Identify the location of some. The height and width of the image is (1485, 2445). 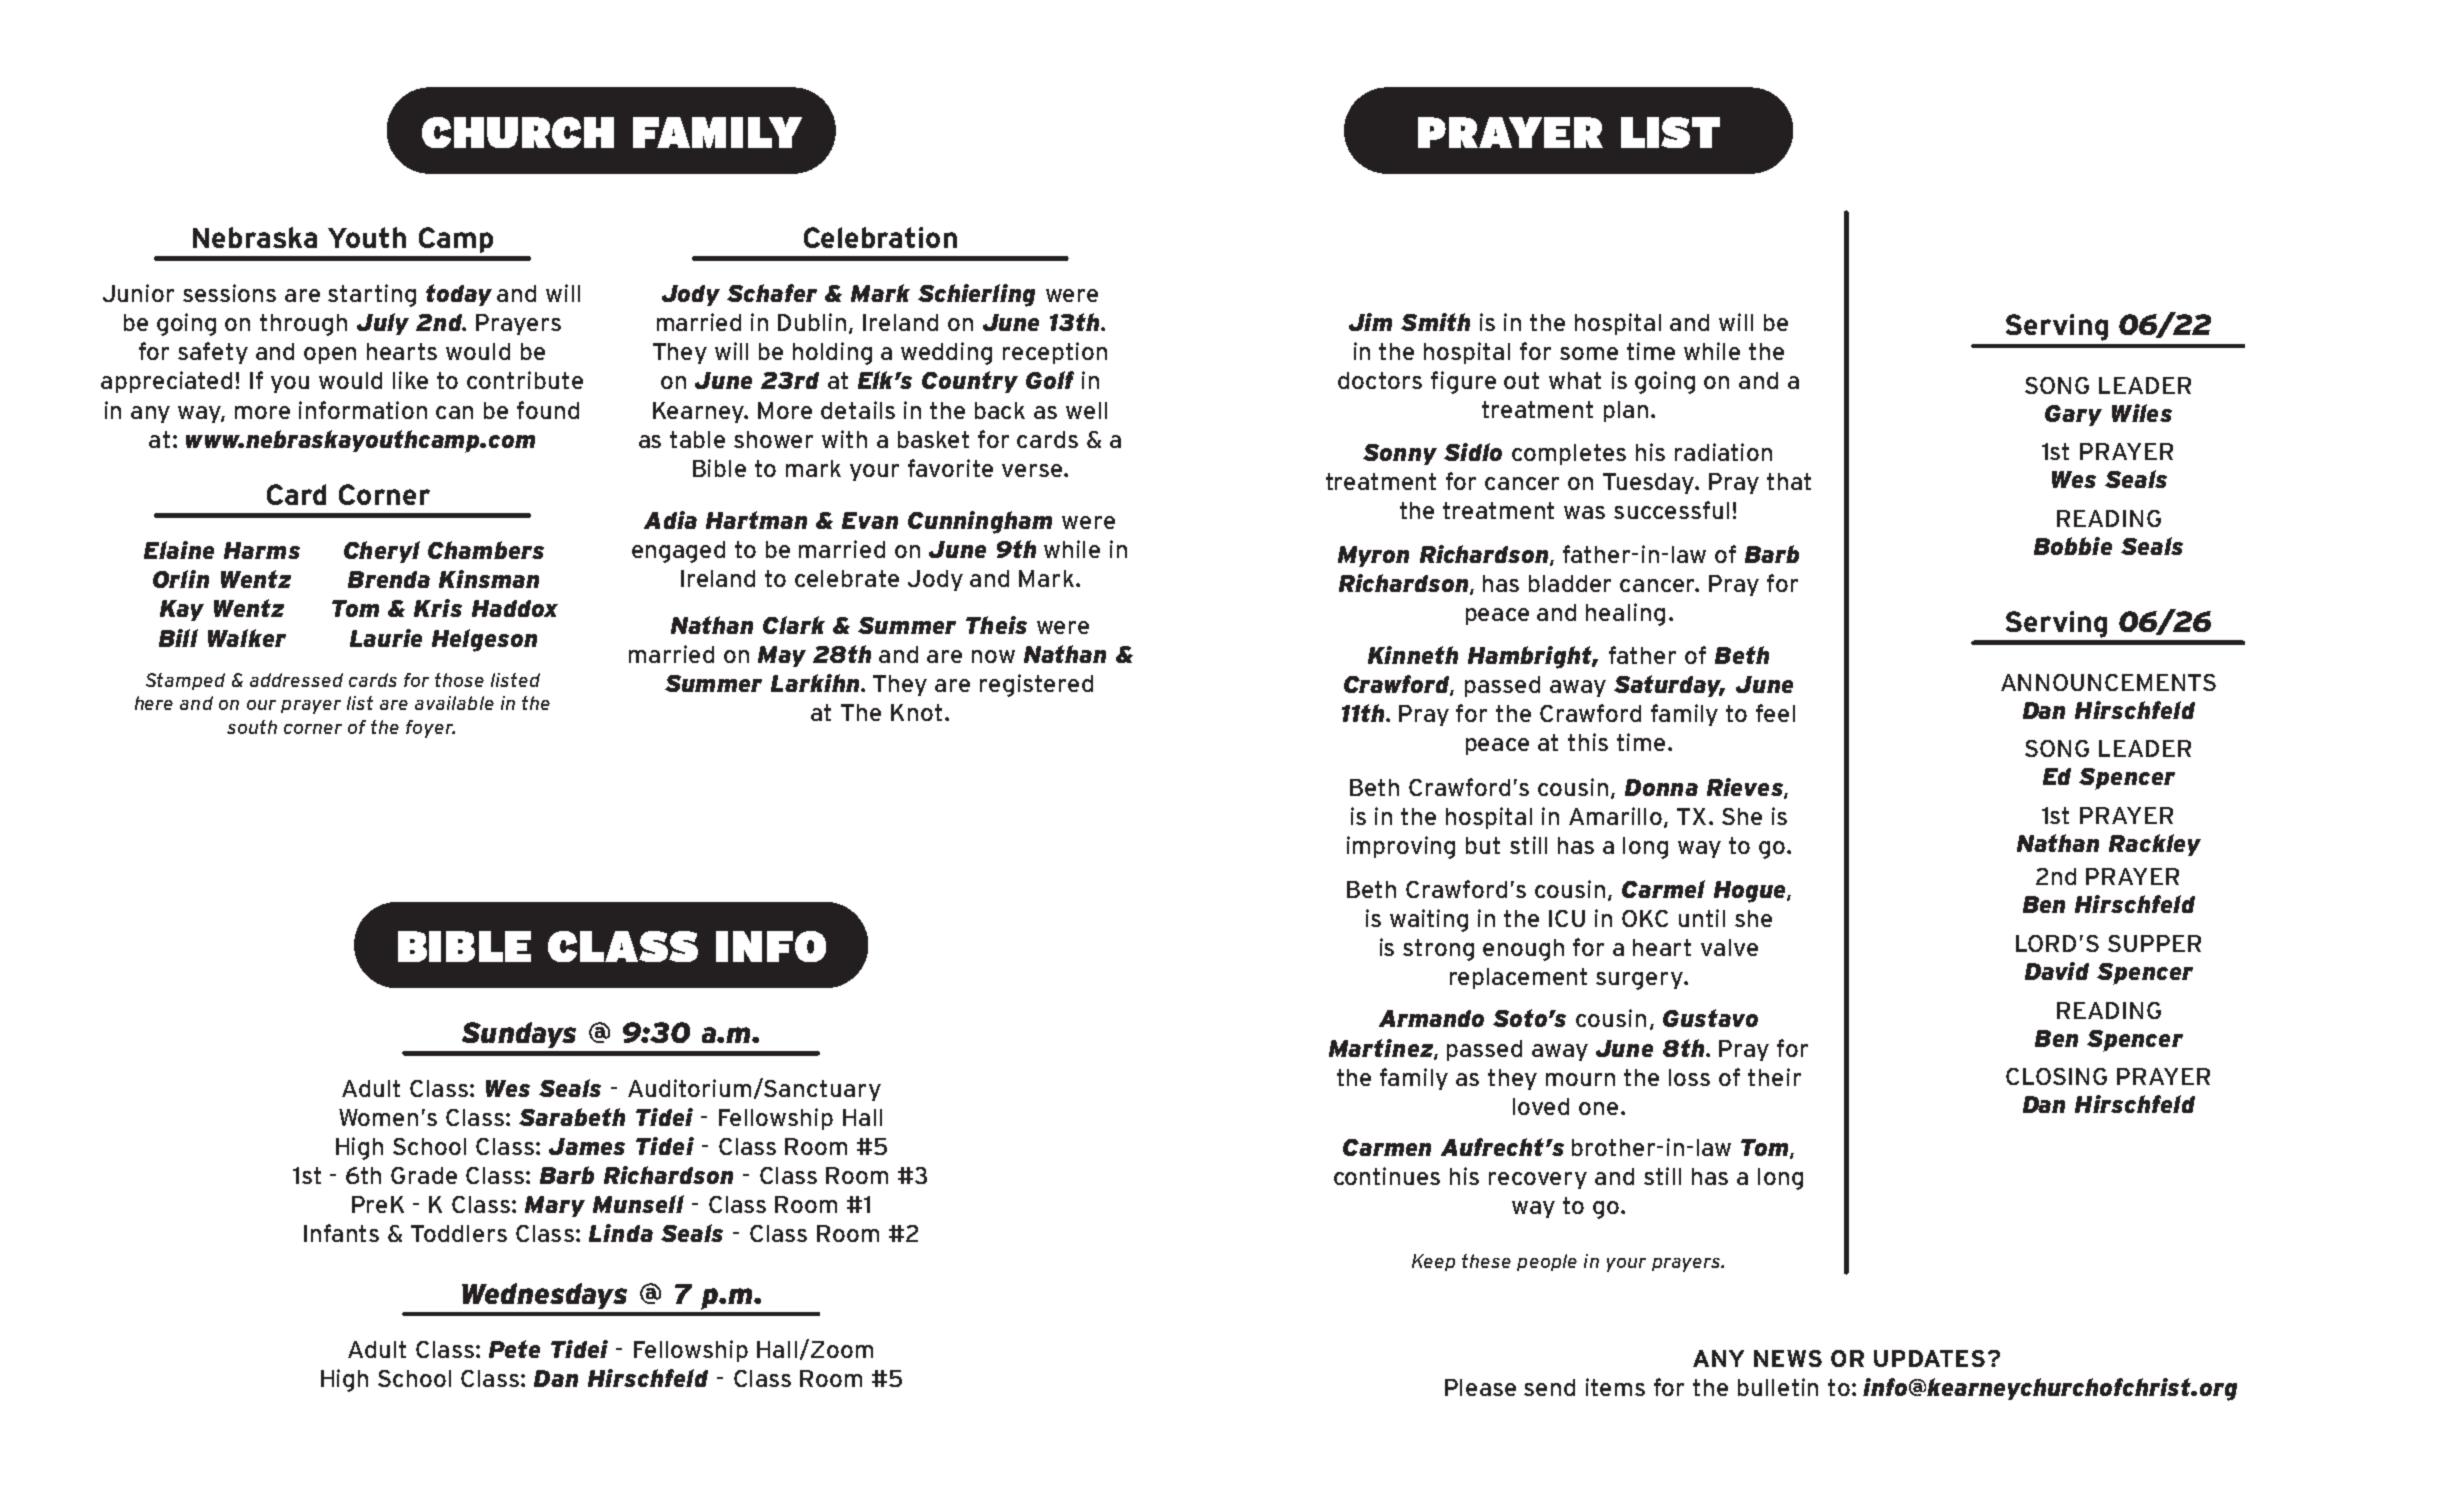
(1589, 353).
